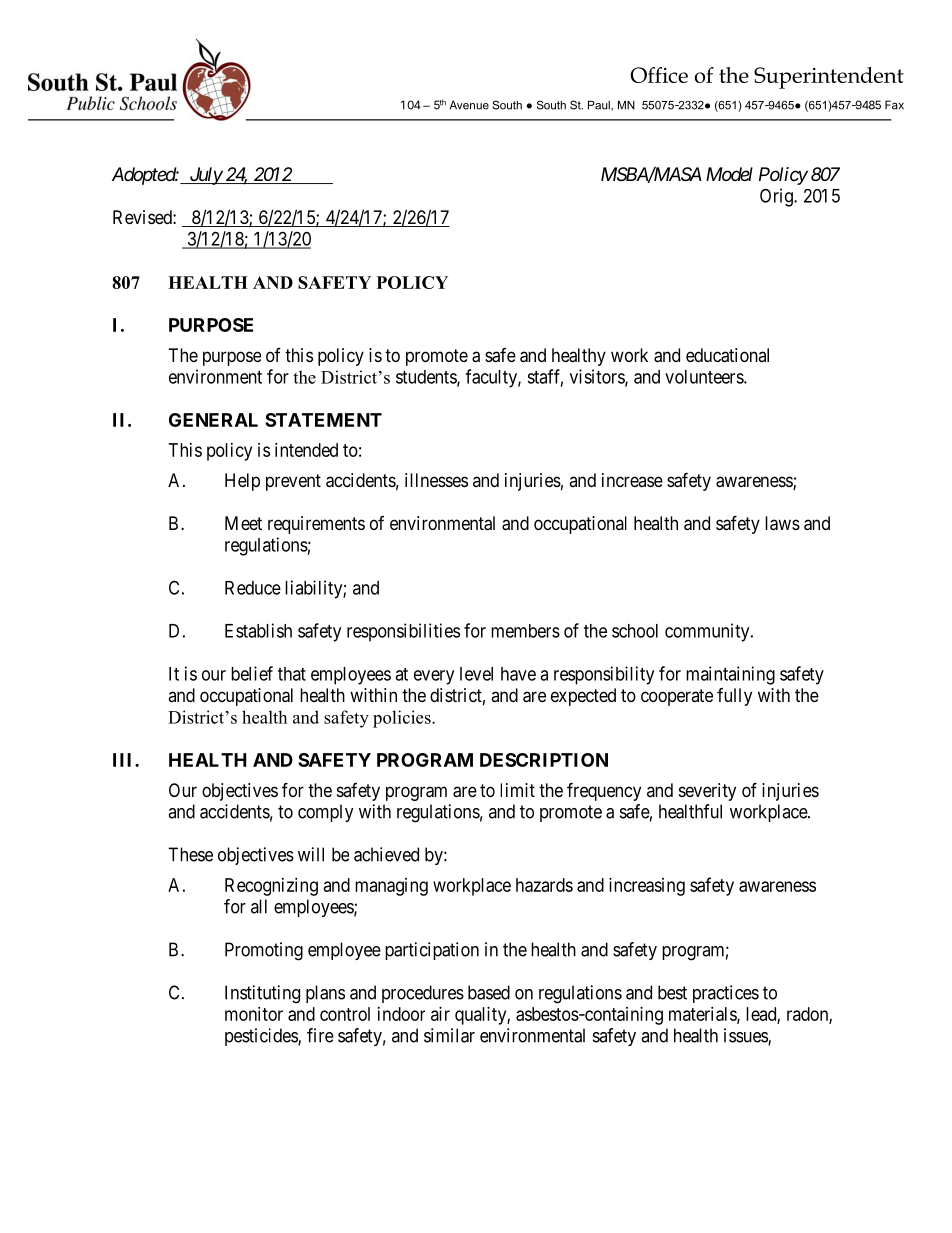  I want to click on volunteers, so click(705, 377).
